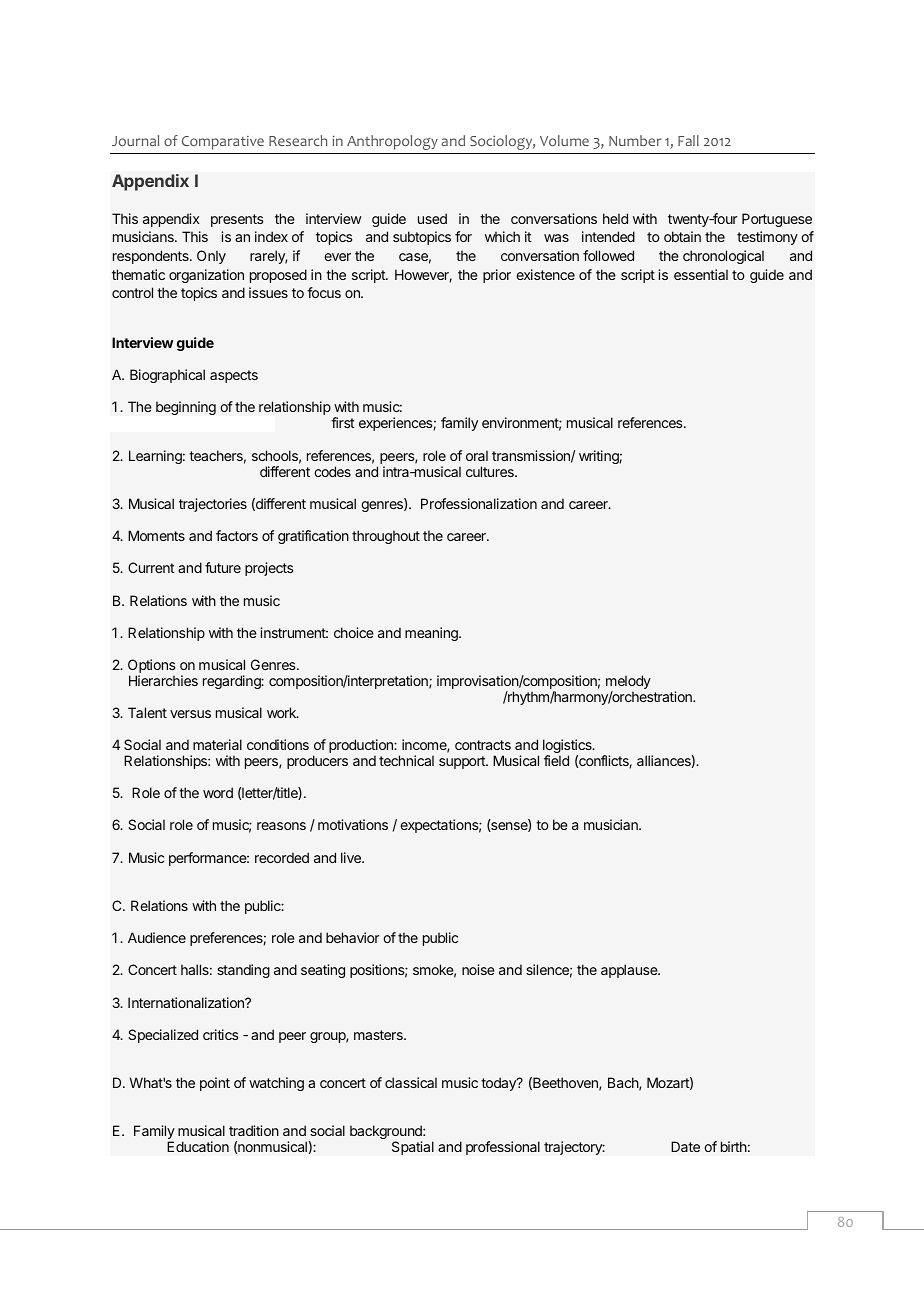  What do you see at coordinates (223, 143) in the page?
I see `Comparative` at bounding box center [223, 143].
